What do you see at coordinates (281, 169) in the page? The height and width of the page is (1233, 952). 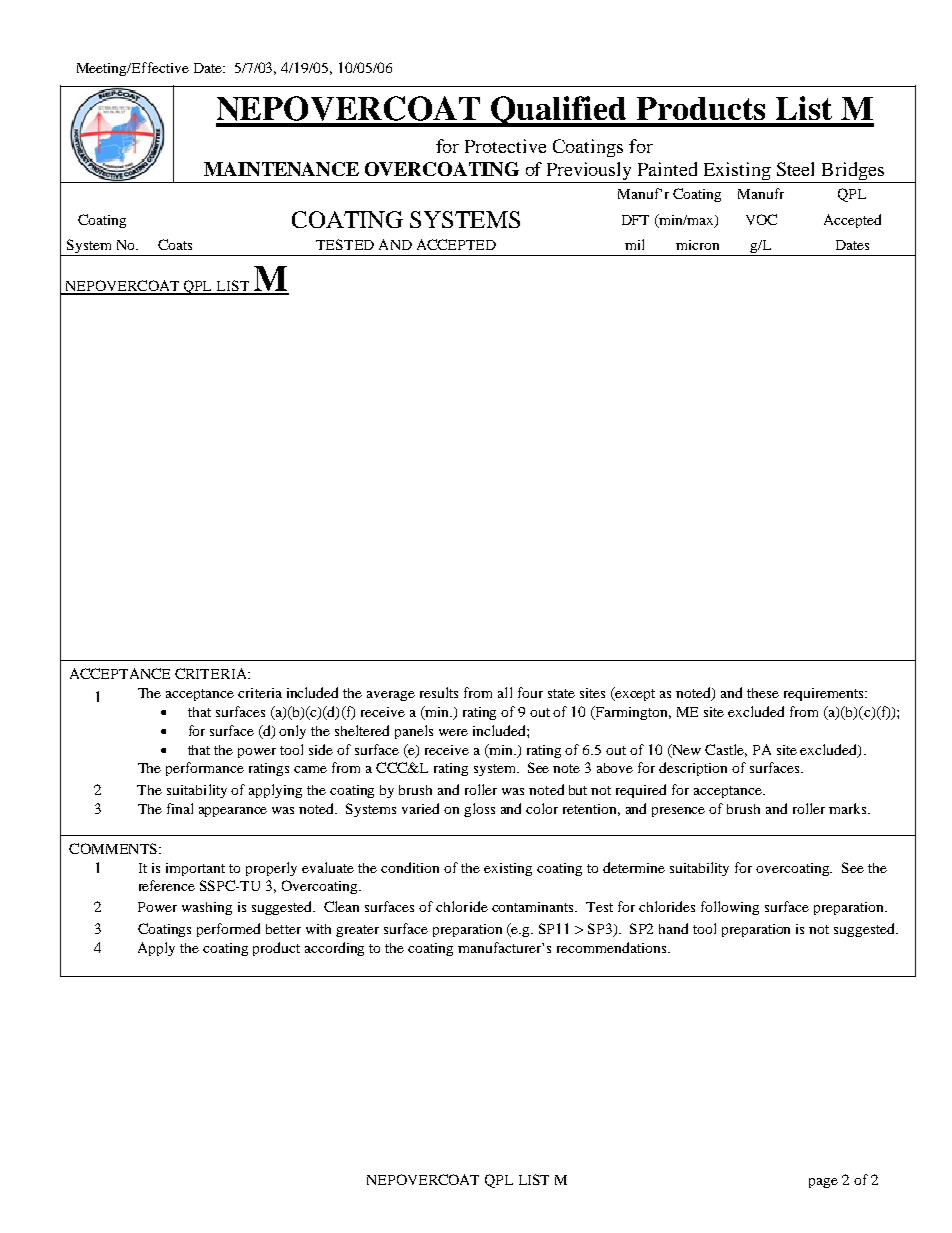 I see `MAINTENANCE` at bounding box center [281, 169].
